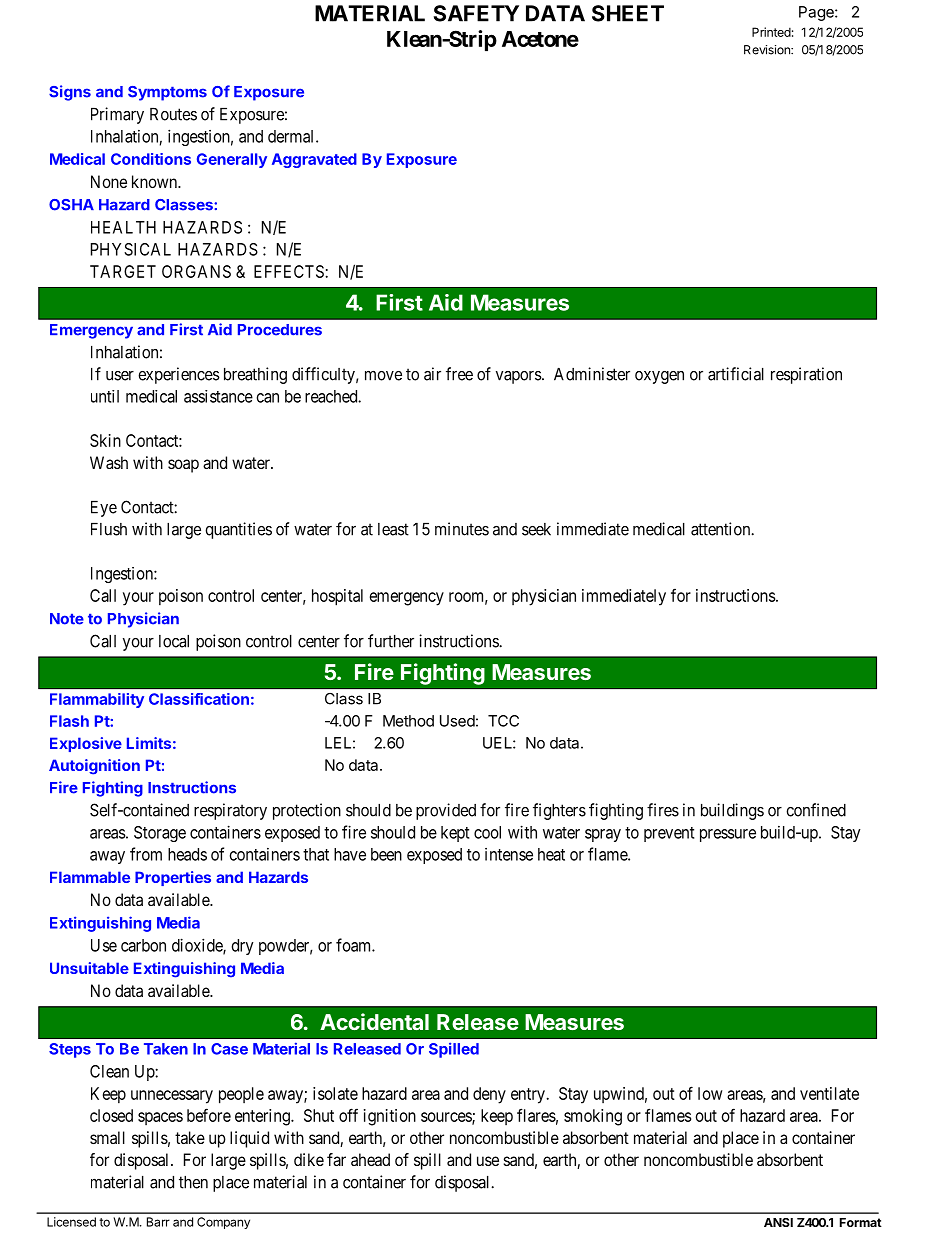 This screenshot has width=952, height=1233. I want to click on SAFETY, so click(476, 13).
